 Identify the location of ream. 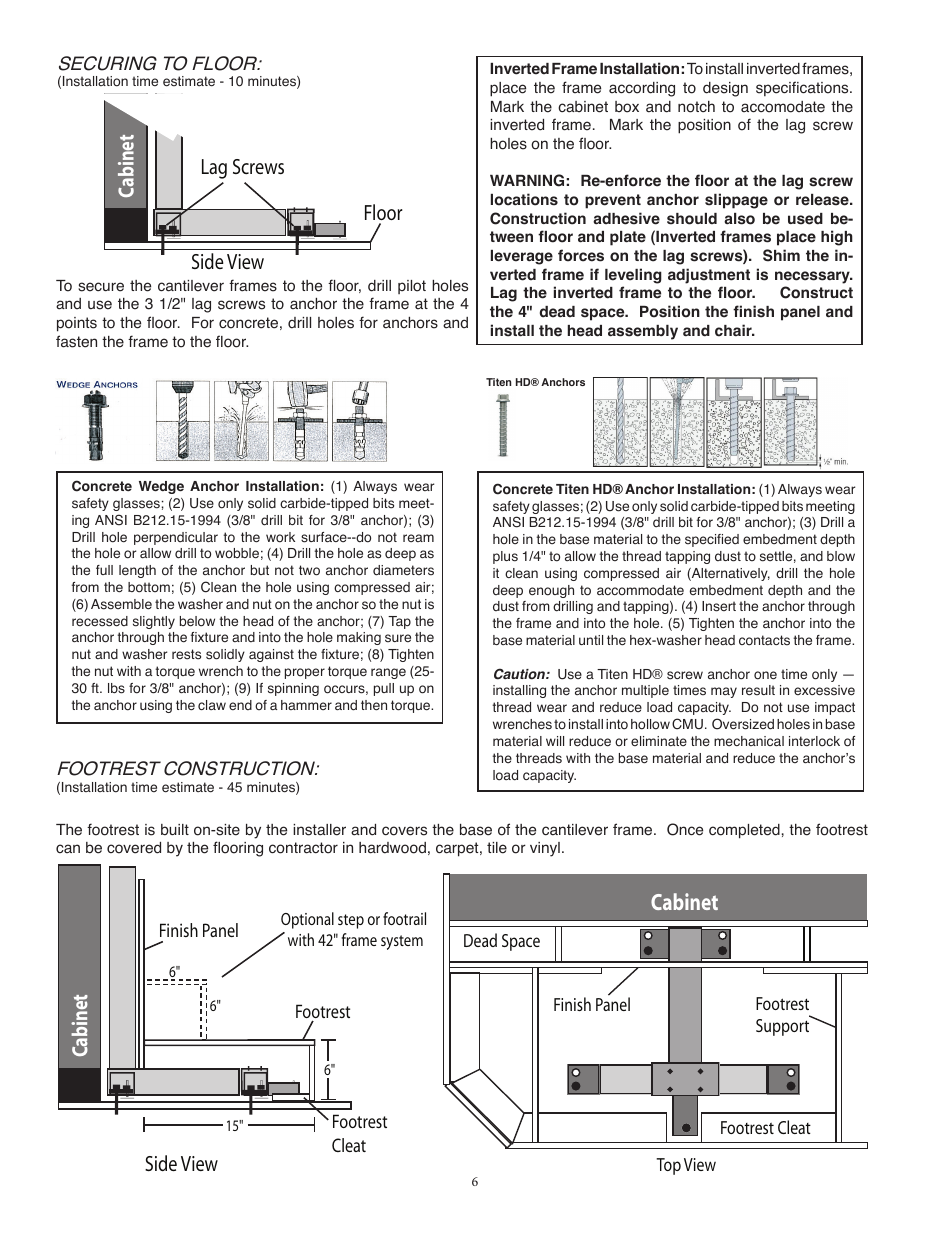
(418, 538).
